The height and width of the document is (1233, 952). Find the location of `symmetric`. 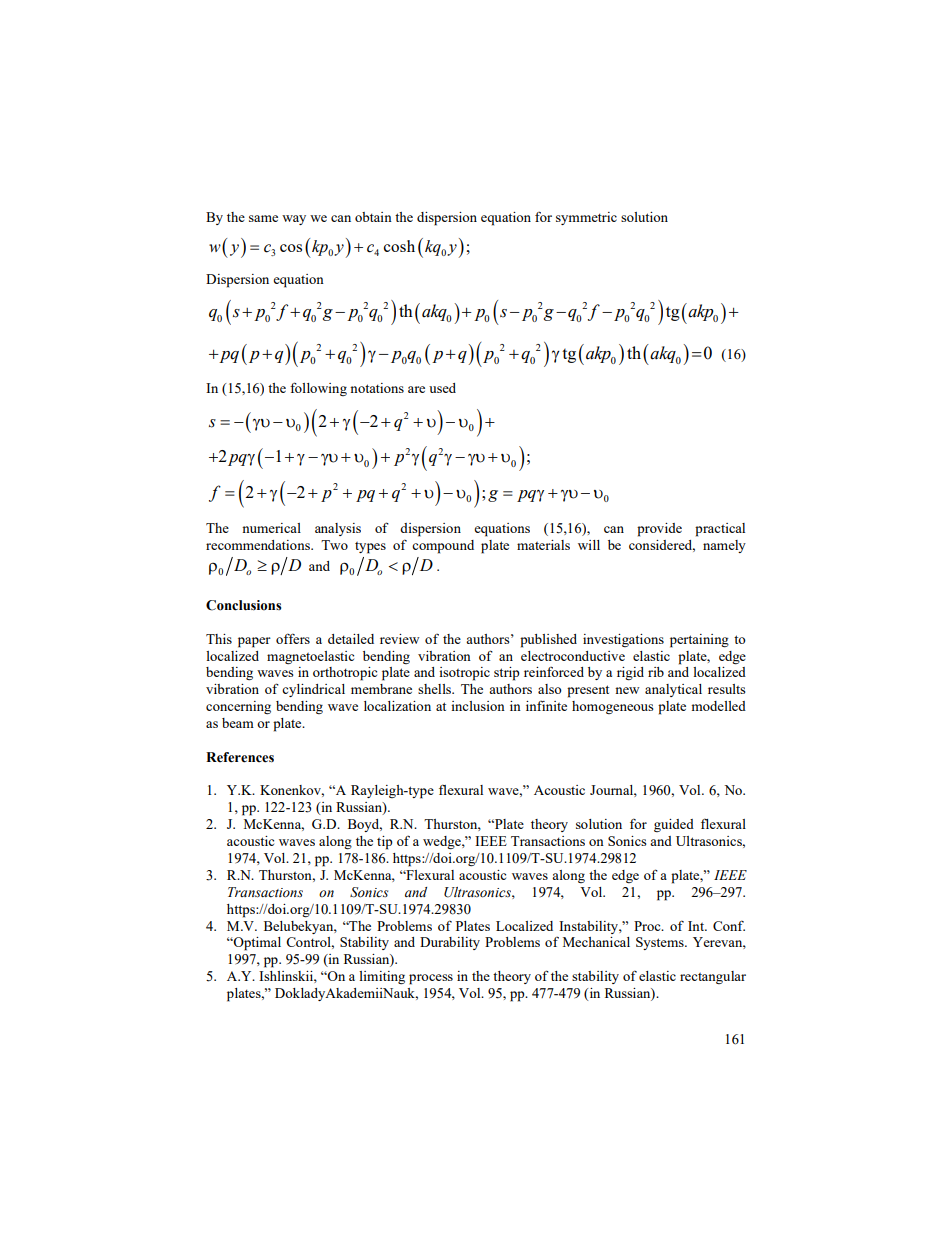

symmetric is located at coordinates (586, 218).
